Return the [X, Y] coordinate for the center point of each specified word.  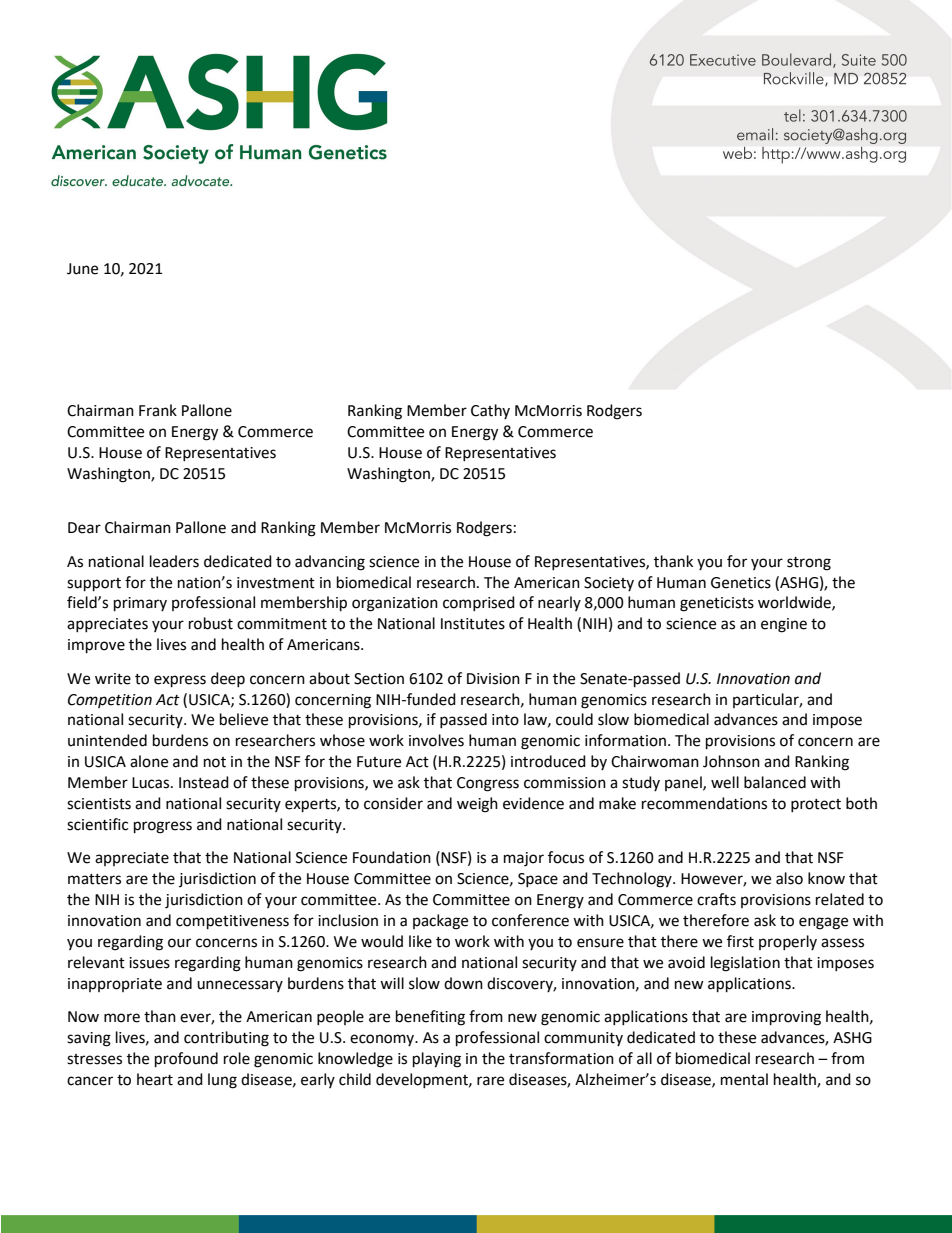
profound [186, 1060]
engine [784, 625]
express [180, 681]
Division [493, 679]
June [82, 269]
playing [437, 1060]
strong [809, 564]
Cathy [490, 411]
